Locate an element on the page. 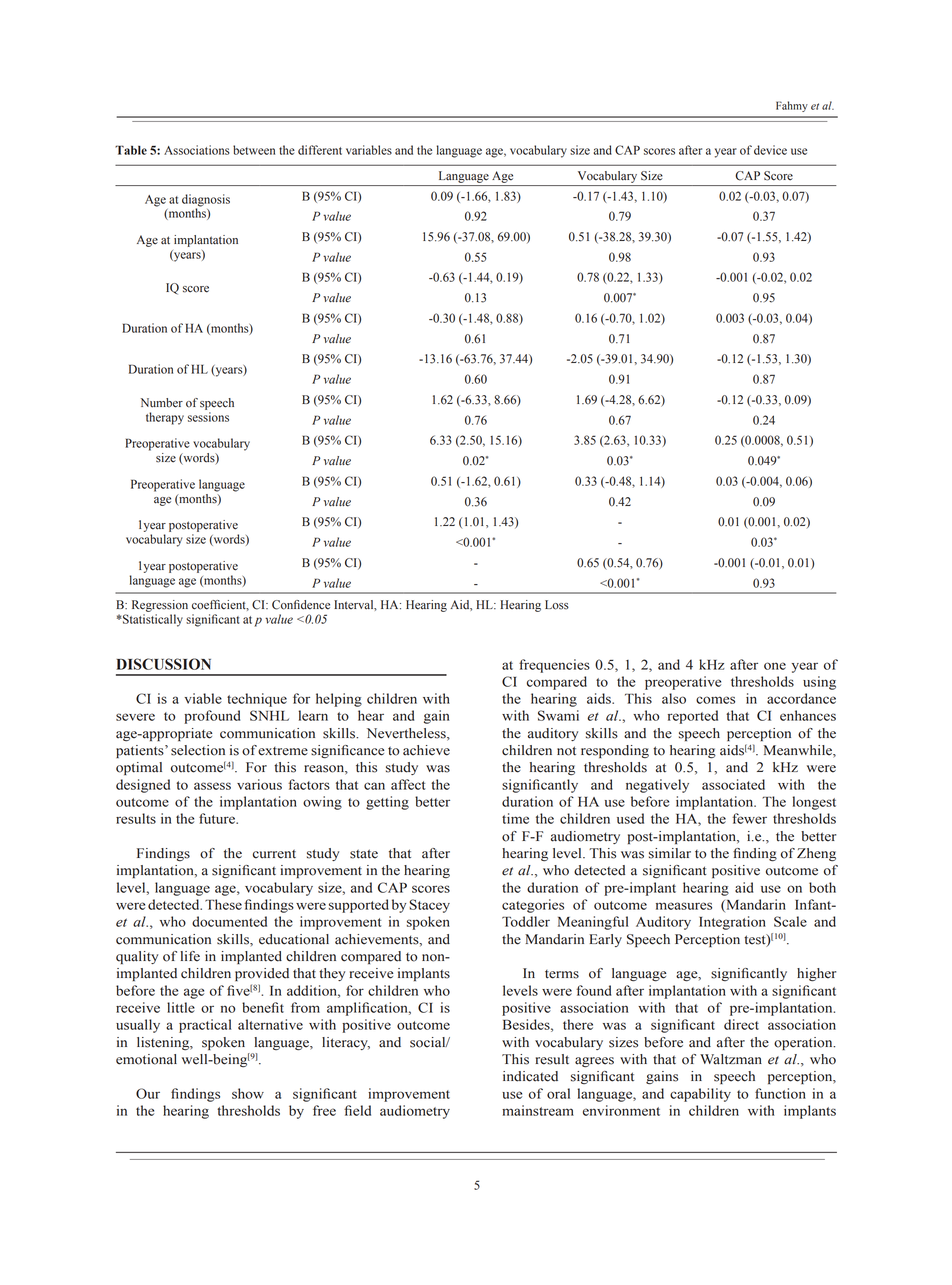 Image resolution: width=952 pixels, height=1285 pixels. show is located at coordinates (248, 1093).
